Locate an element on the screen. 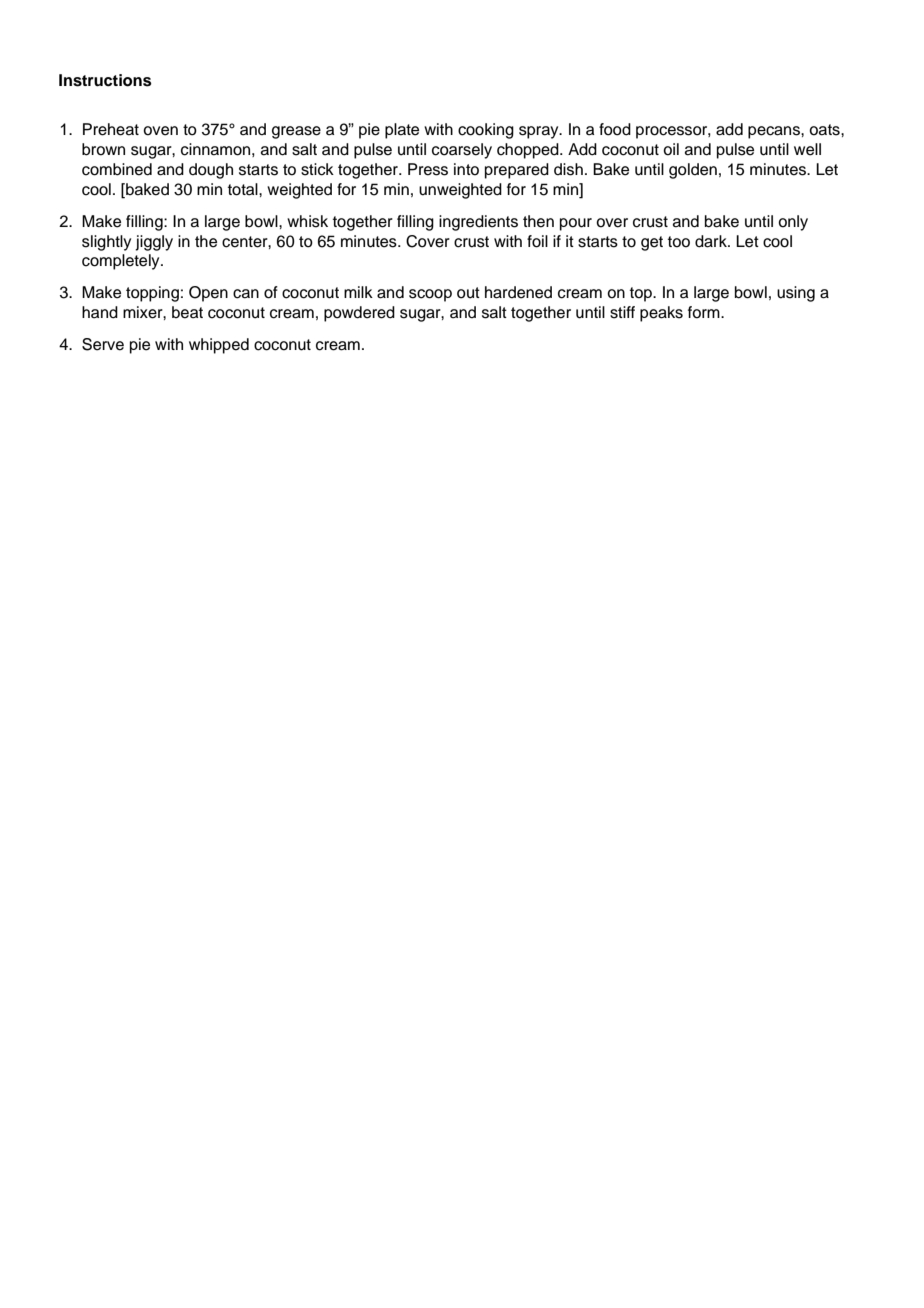 The height and width of the screenshot is (1308, 924). whipped is located at coordinates (219, 346).
